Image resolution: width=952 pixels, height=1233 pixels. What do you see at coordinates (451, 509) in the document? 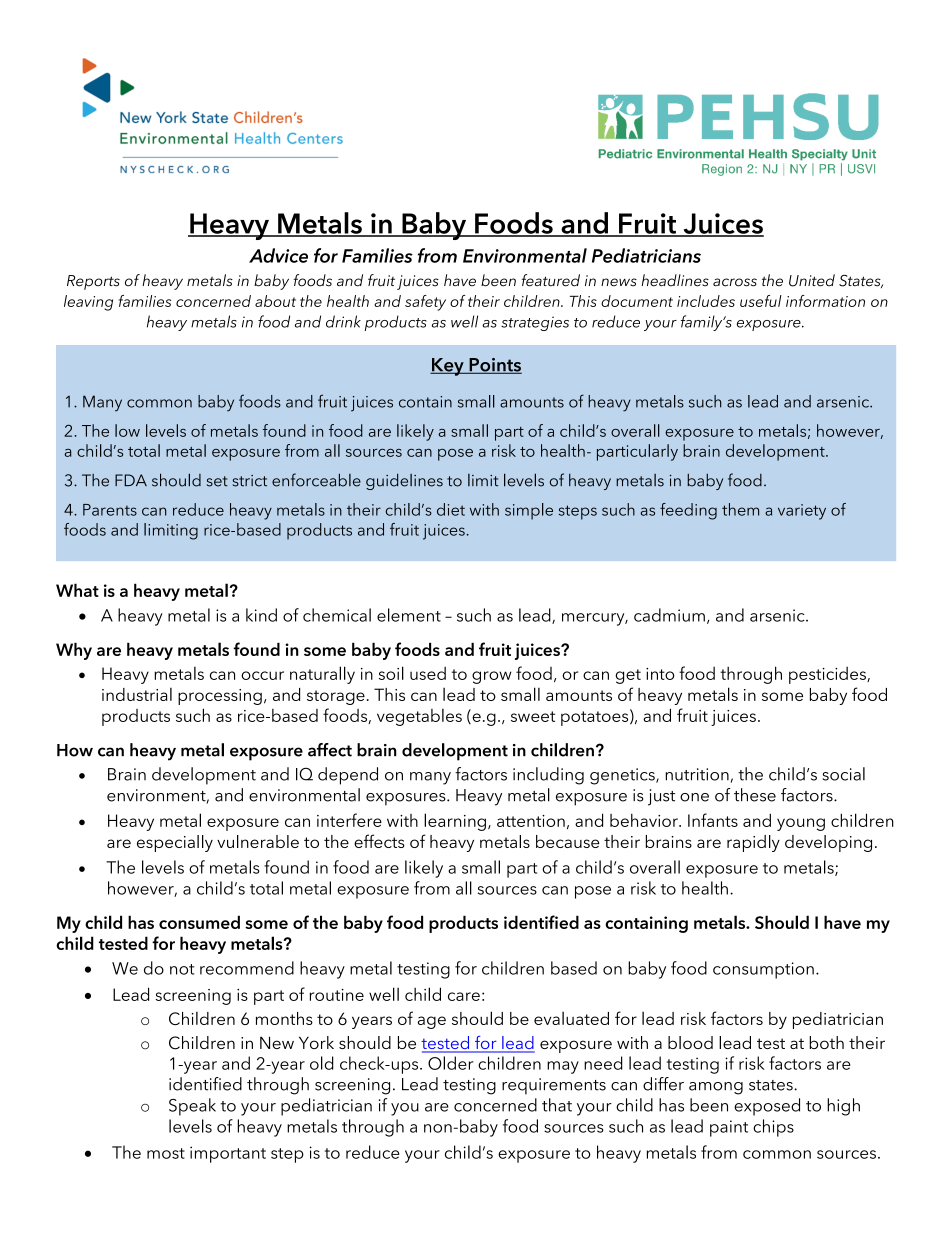
I see `diet` at bounding box center [451, 509].
